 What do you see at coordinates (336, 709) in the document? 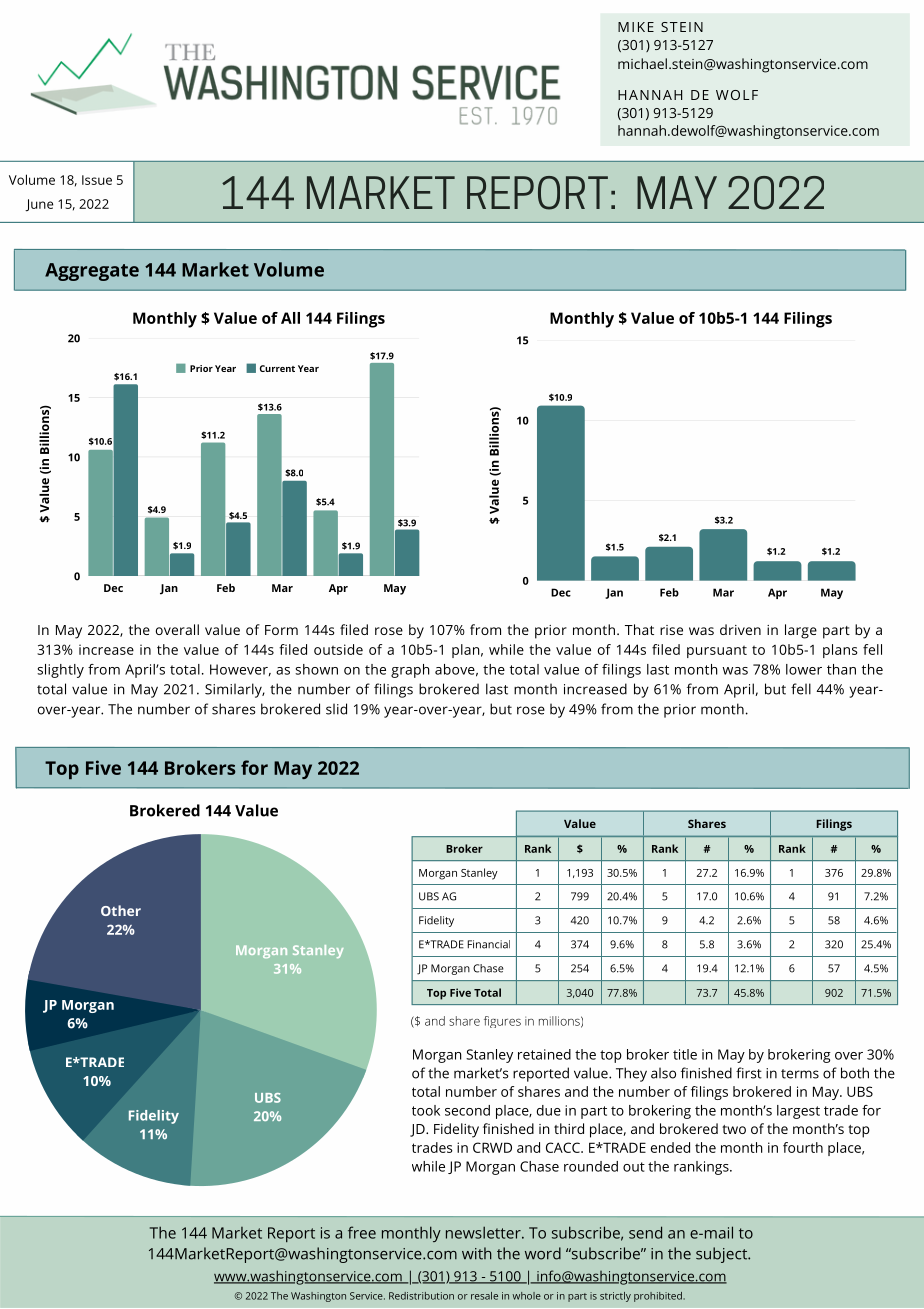
I see `slid` at bounding box center [336, 709].
